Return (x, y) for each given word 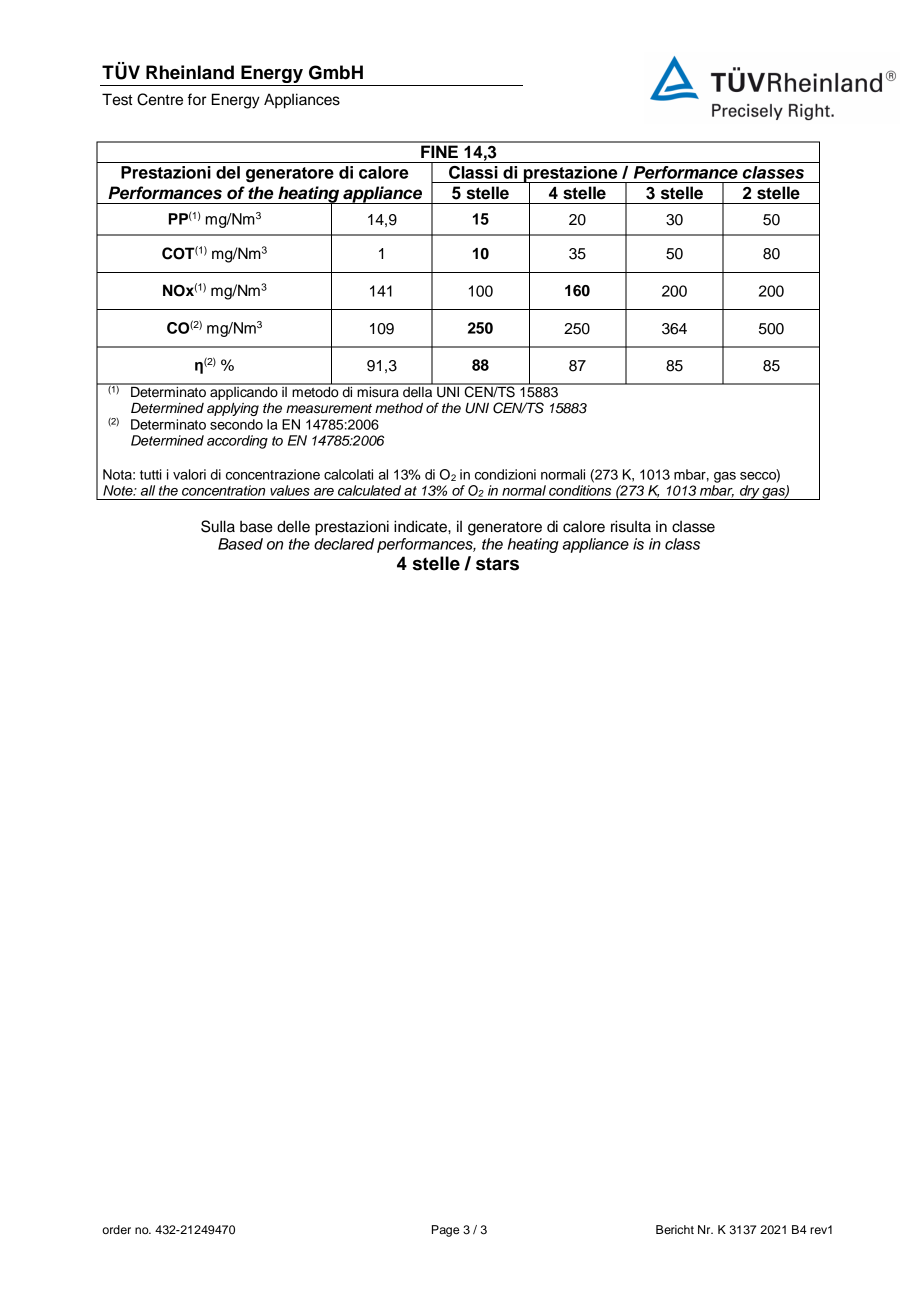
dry (750, 492)
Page (445, 1231)
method (399, 408)
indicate (421, 526)
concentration (223, 490)
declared (344, 544)
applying (233, 409)
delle (293, 526)
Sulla (218, 526)
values (290, 490)
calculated (369, 490)
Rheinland (190, 72)
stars (497, 564)
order (116, 1229)
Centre (160, 99)
